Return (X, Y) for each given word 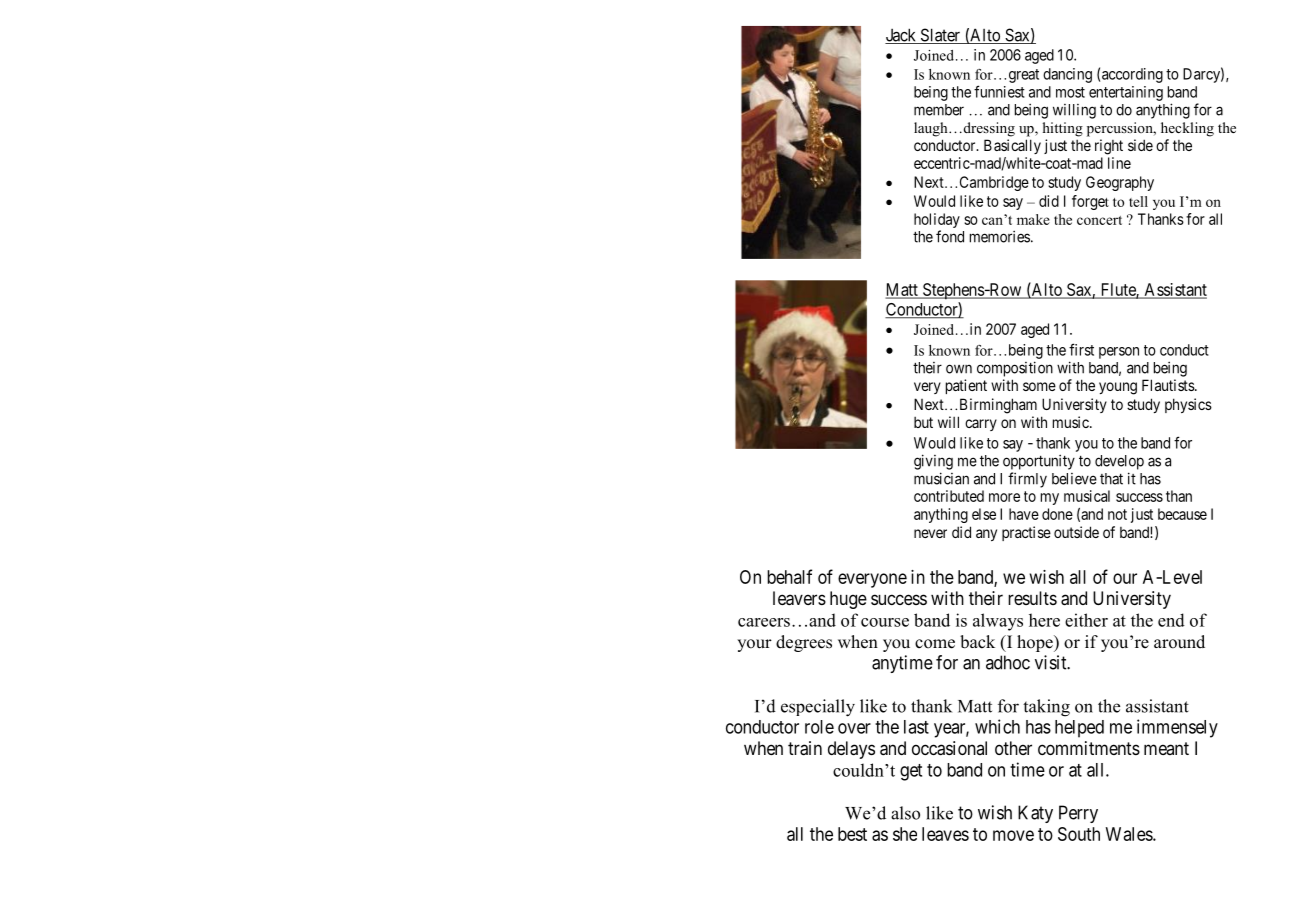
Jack (902, 36)
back (977, 642)
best (852, 834)
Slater (940, 36)
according (1132, 75)
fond (950, 236)
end (1171, 620)
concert (1099, 220)
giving (933, 462)
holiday (937, 220)
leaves (945, 834)
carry (981, 425)
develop (1119, 462)
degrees (804, 643)
